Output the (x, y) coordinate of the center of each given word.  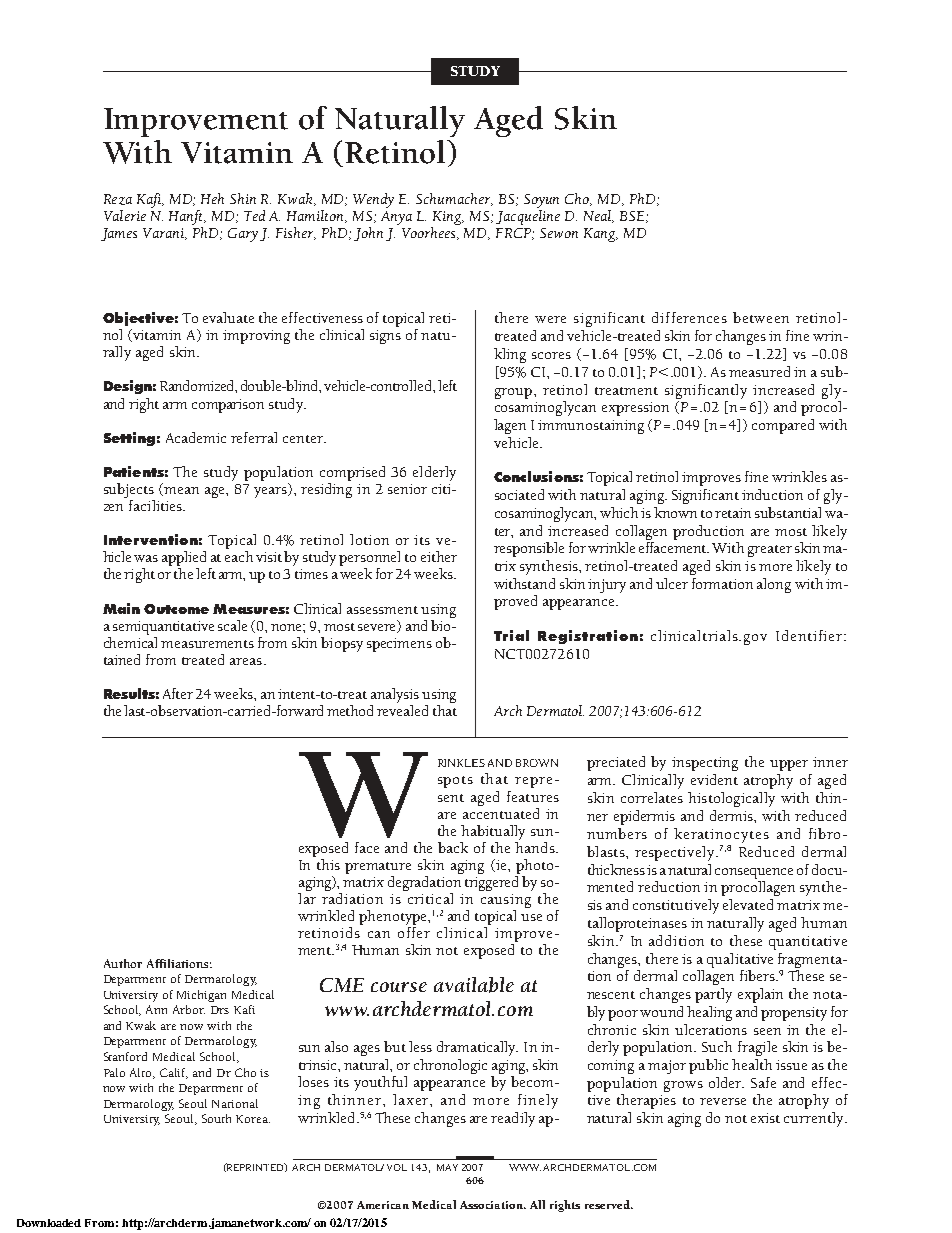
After (178, 693)
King (448, 218)
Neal (599, 216)
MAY (447, 1167)
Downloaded (49, 1223)
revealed (402, 710)
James (119, 234)
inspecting (705, 764)
